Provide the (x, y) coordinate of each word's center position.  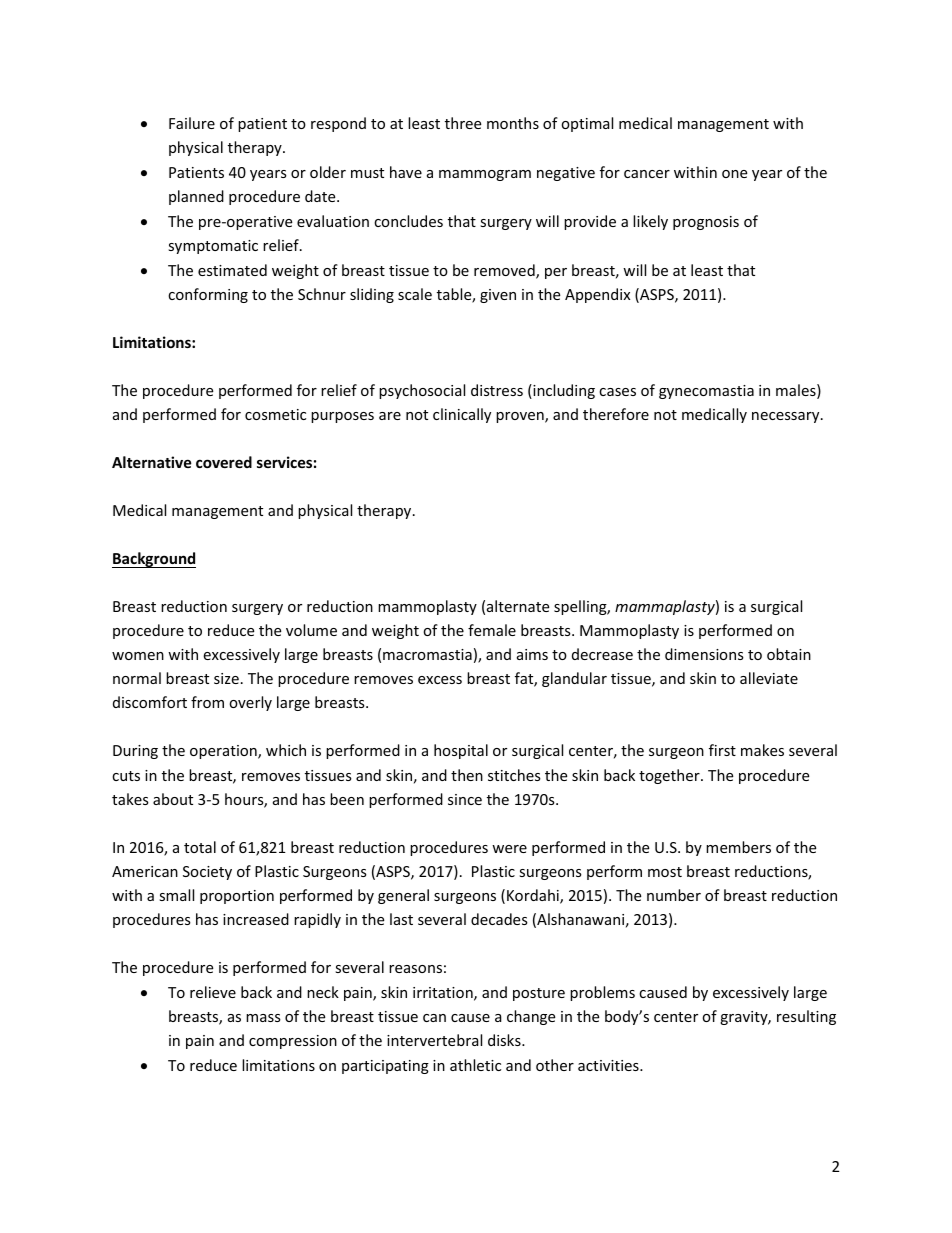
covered (224, 462)
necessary (787, 417)
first (722, 750)
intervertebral (434, 1040)
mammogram (485, 175)
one (734, 174)
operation (224, 752)
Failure (192, 123)
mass (263, 1018)
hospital (461, 751)
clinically (462, 415)
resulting (806, 1017)
